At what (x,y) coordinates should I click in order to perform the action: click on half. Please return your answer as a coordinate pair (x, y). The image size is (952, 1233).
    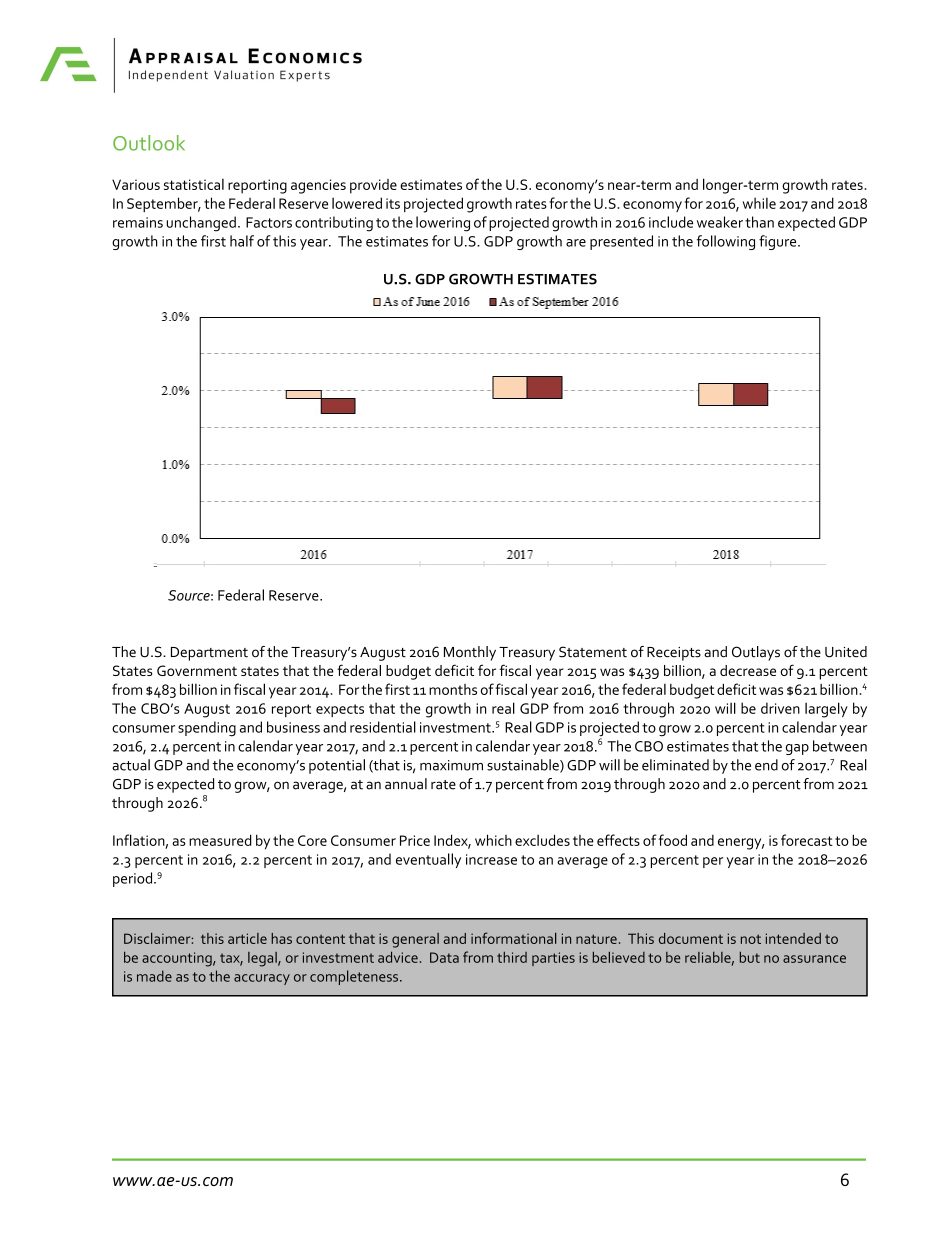
    Looking at the image, I should click on (242, 241).
